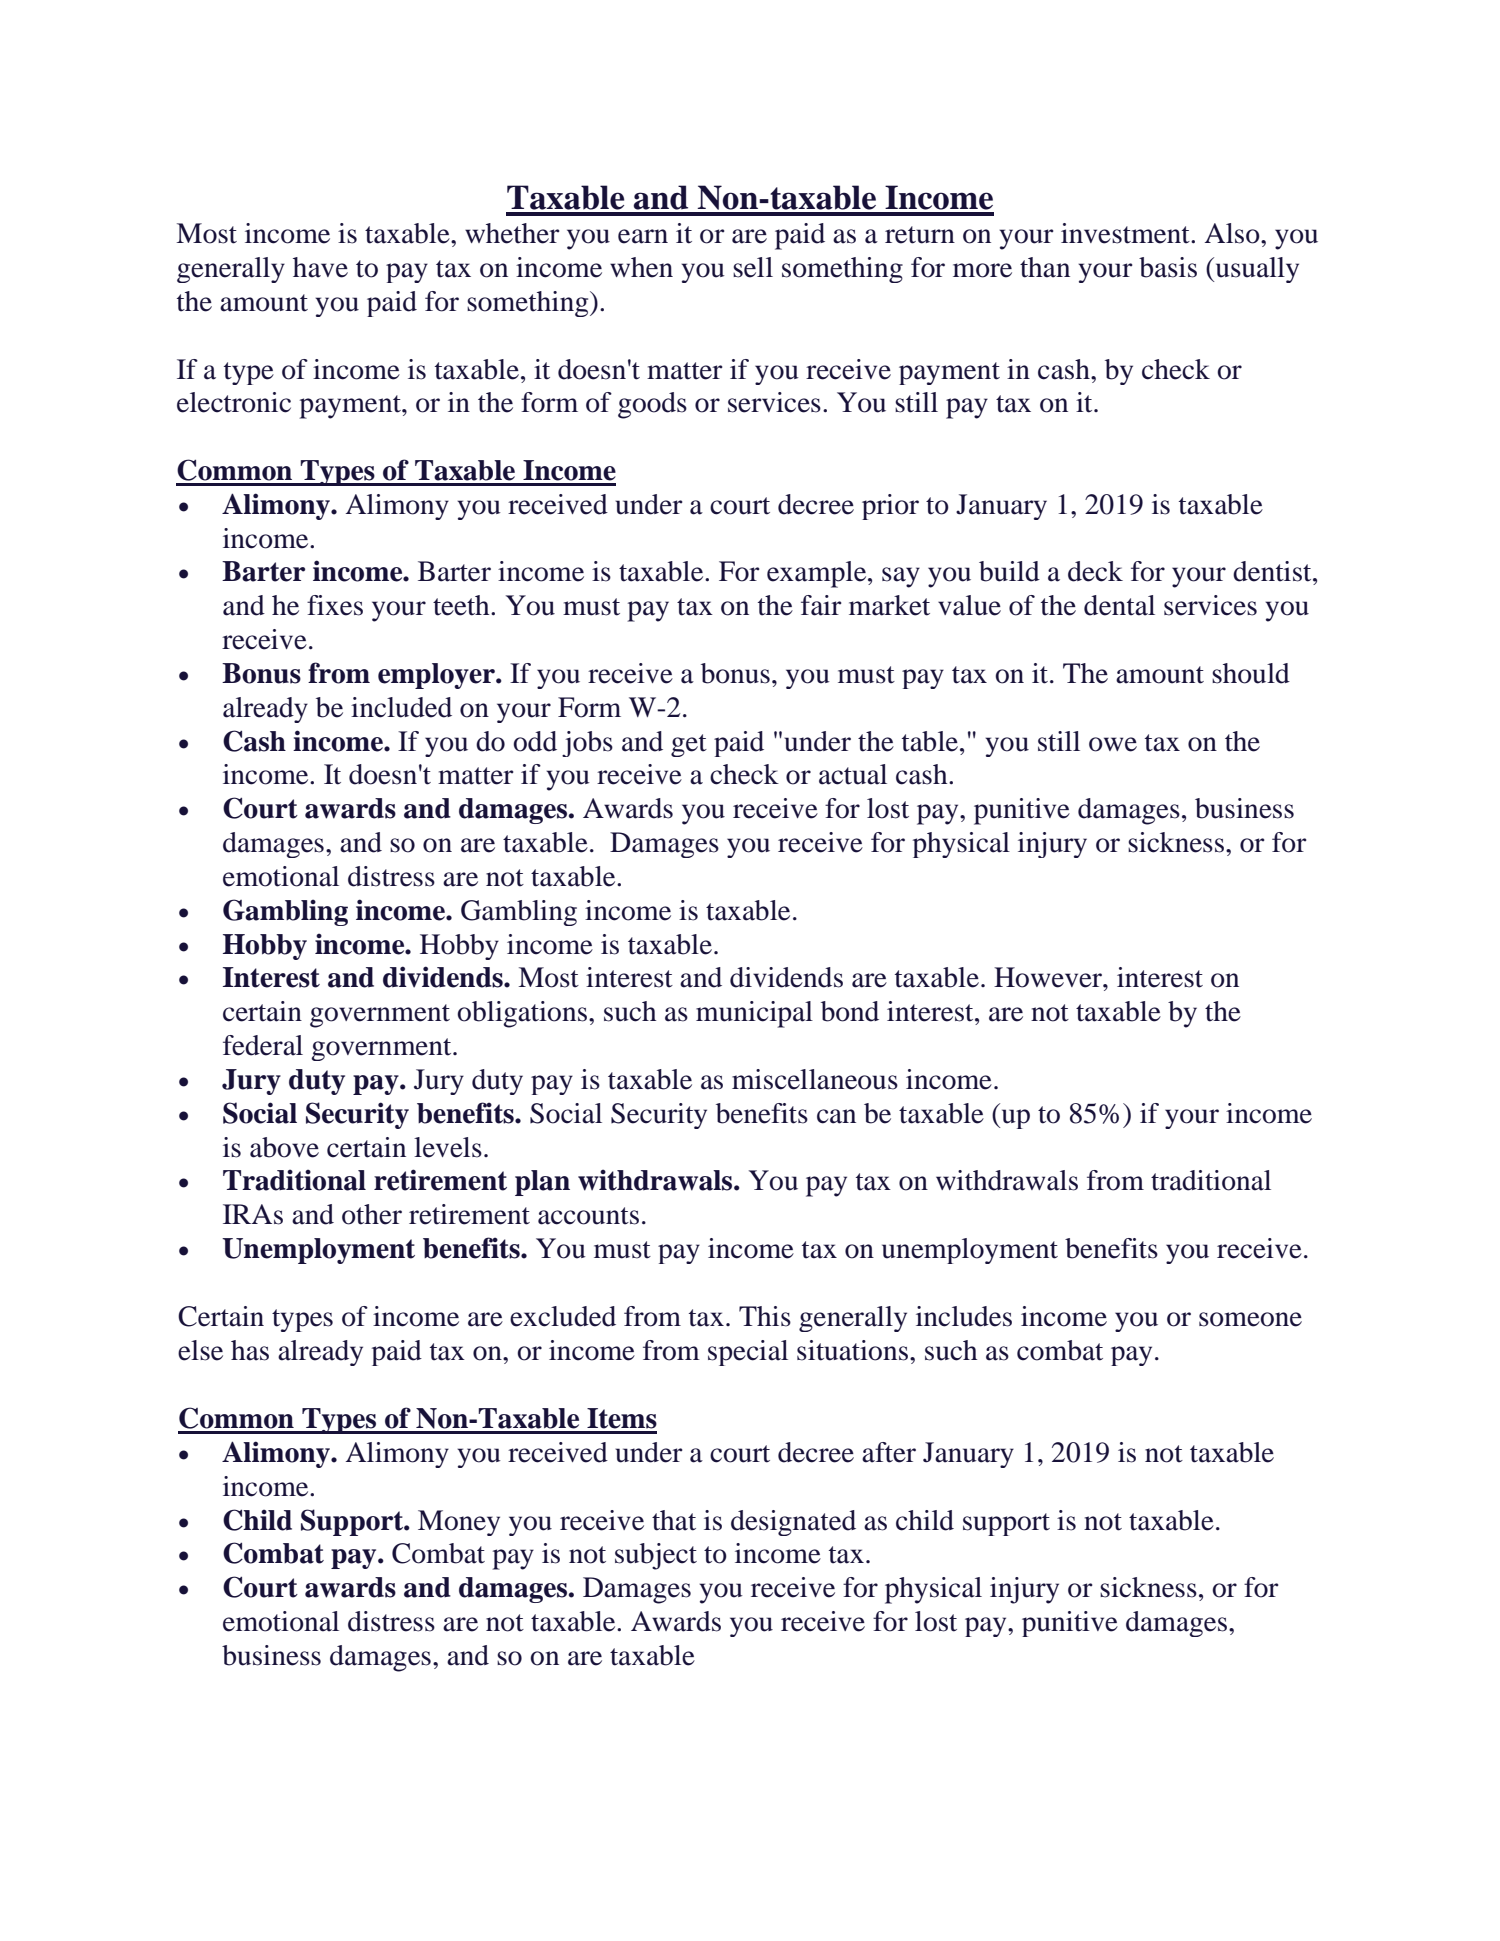 This screenshot has height=1941, width=1500. Describe the element at coordinates (1168, 267) in the screenshot. I see `basis` at that location.
